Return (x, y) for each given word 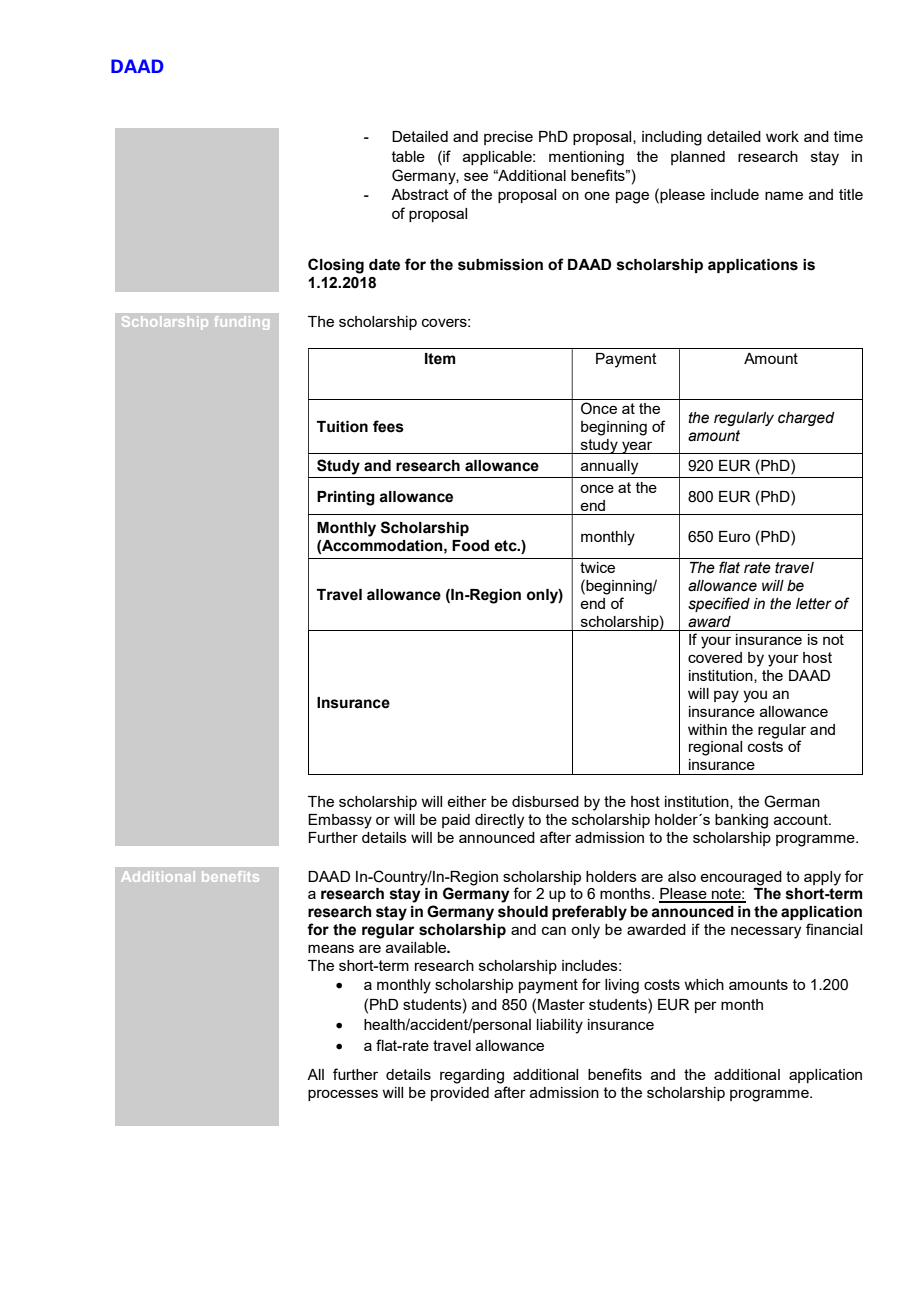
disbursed (545, 801)
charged (806, 419)
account (802, 819)
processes (343, 1095)
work (782, 136)
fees (388, 426)
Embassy (340, 821)
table (408, 156)
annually (609, 467)
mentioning (586, 158)
